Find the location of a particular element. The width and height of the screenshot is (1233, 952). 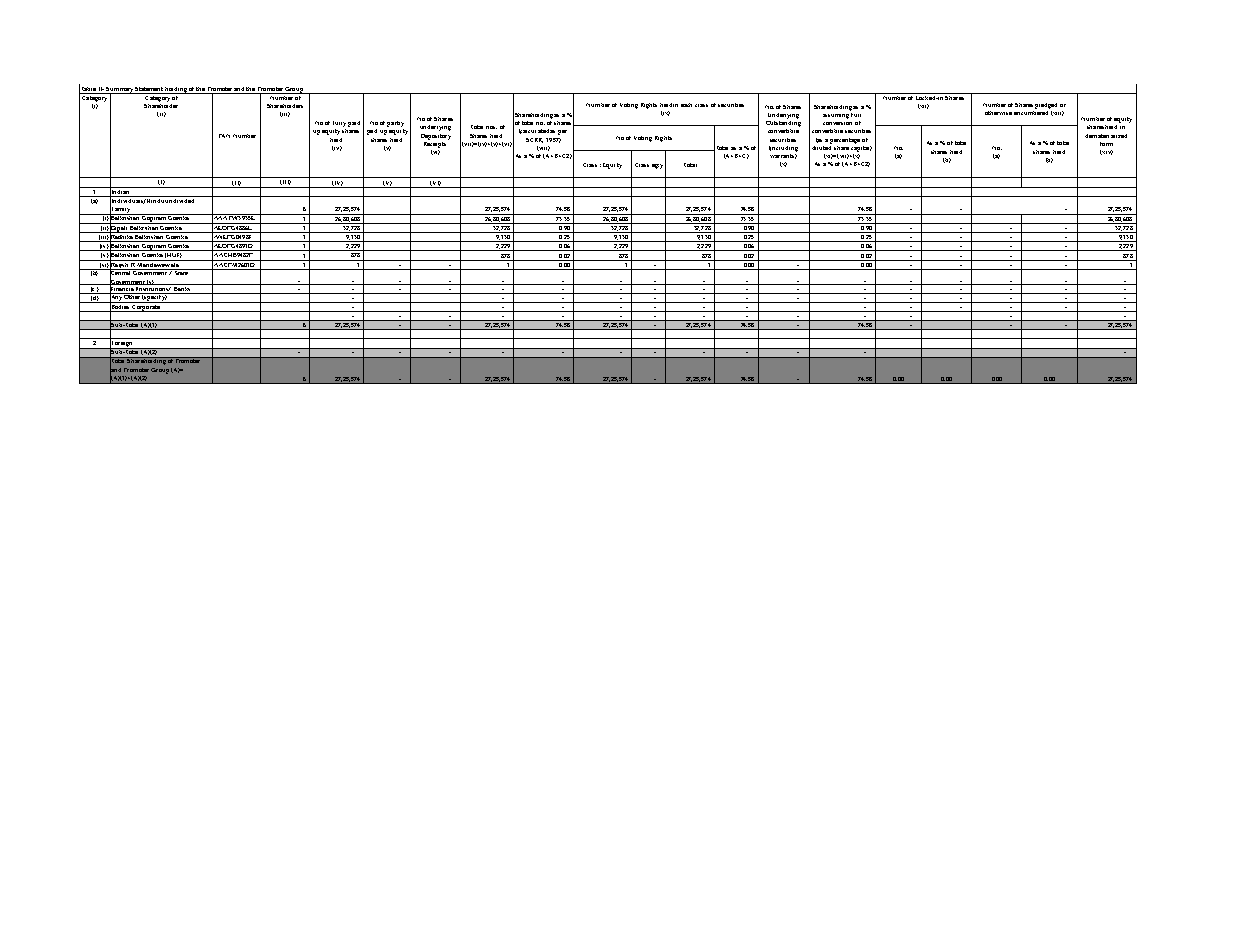

dematerialized is located at coordinates (1106, 136).
